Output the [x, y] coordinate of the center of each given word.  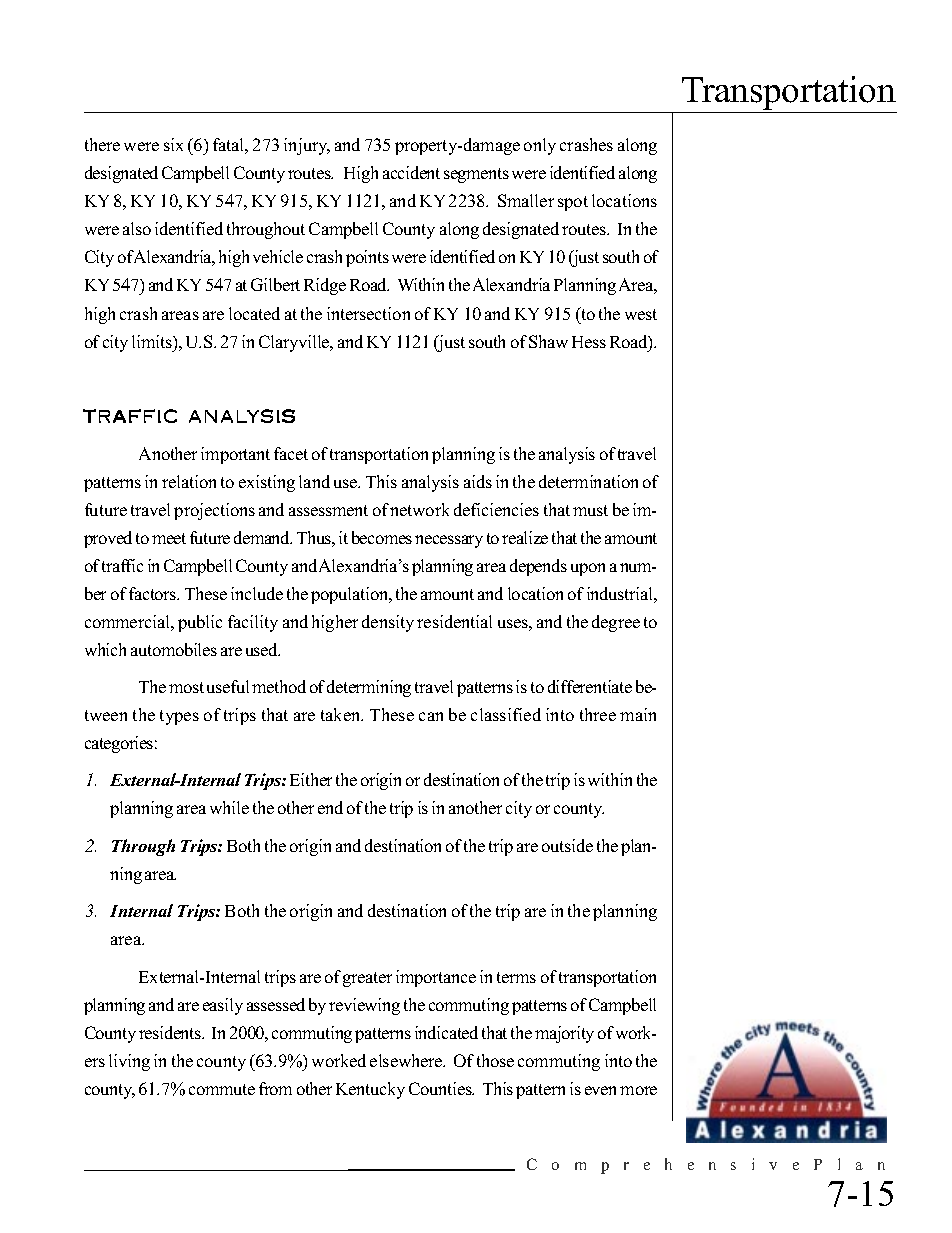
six [173, 144]
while [229, 807]
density [388, 623]
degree [616, 623]
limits [153, 341]
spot [573, 203]
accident [411, 172]
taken [342, 714]
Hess [589, 342]
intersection [368, 313]
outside [567, 845]
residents [171, 1032]
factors [154, 593]
